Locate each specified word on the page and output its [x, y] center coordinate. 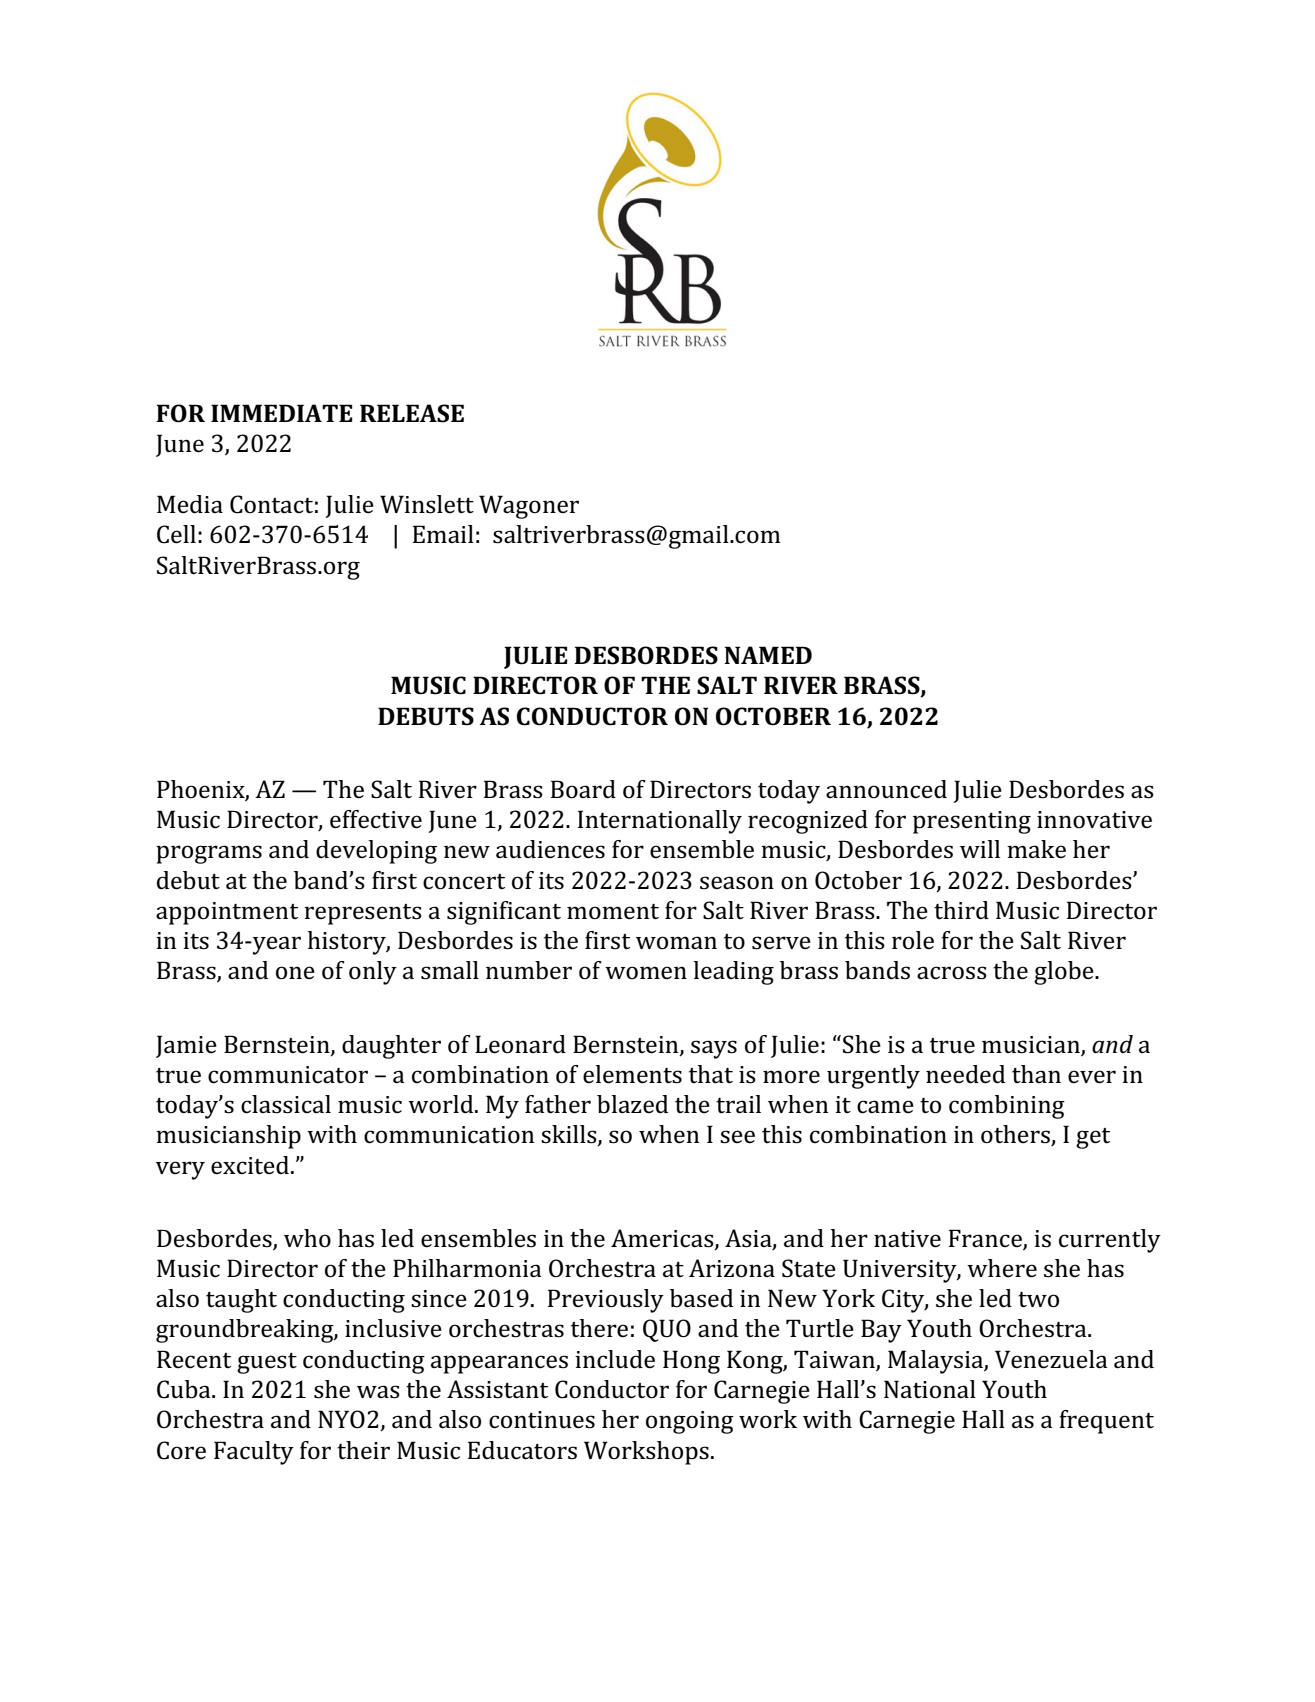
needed [965, 1074]
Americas [663, 1239]
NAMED [768, 655]
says [714, 1049]
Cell [176, 534]
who [307, 1238]
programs [209, 854]
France [986, 1239]
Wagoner [529, 507]
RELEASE [412, 413]
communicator [288, 1075]
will [980, 849]
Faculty [254, 1453]
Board [583, 789]
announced [886, 789]
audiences [550, 849]
